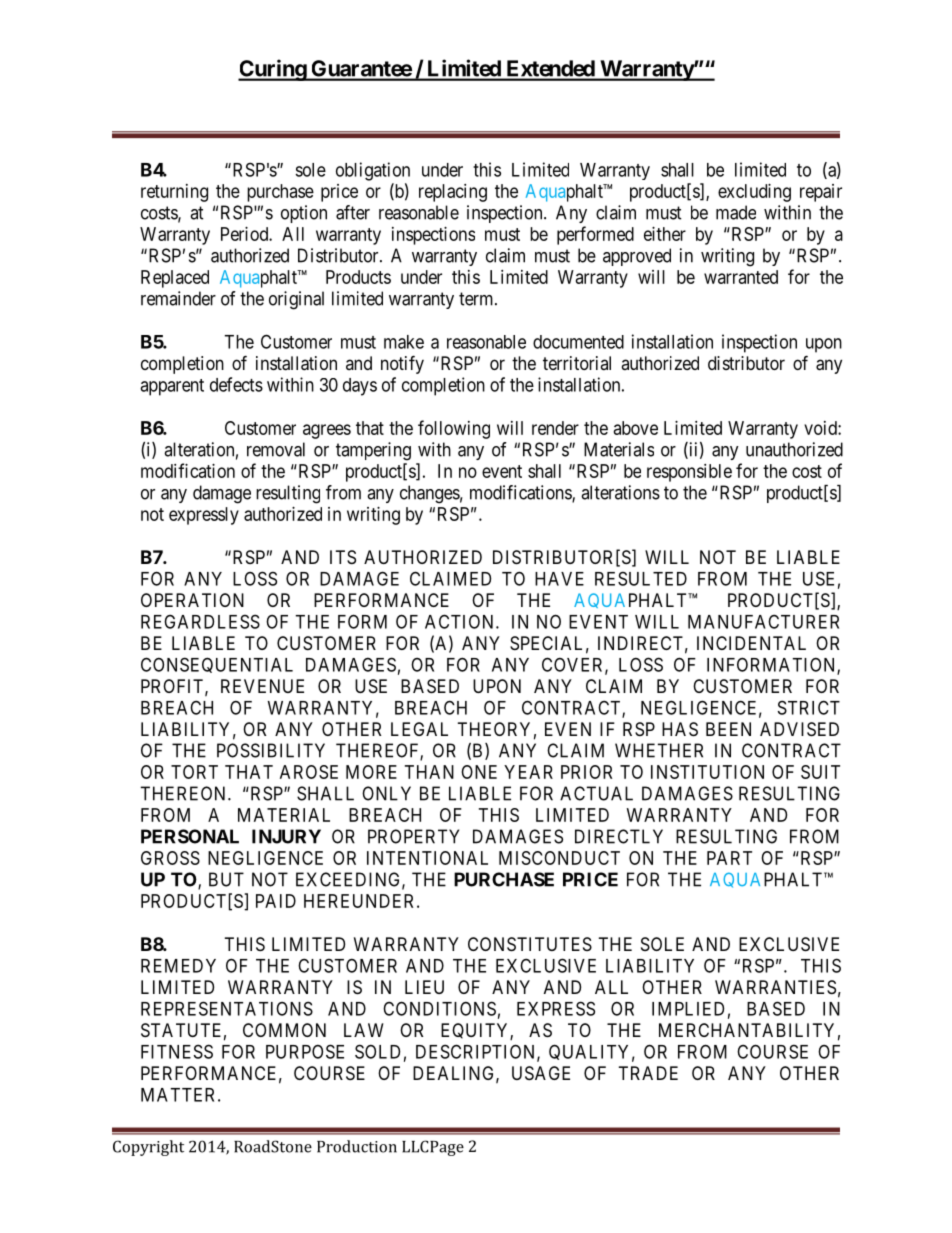 This image has height=1233, width=952. I want to click on ACTION, so click(461, 621).
